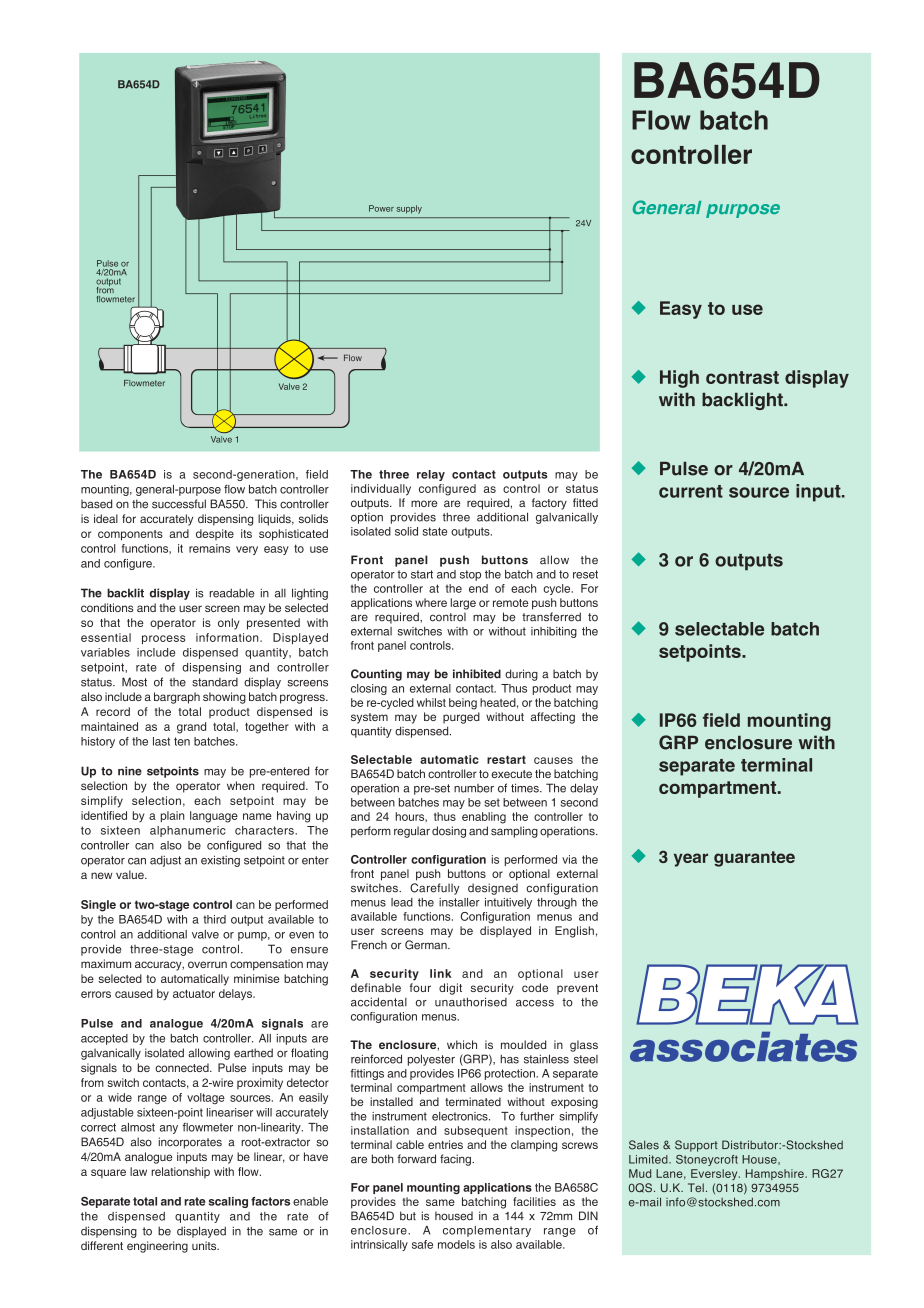  What do you see at coordinates (640, 1173) in the image?
I see `Mud` at bounding box center [640, 1173].
